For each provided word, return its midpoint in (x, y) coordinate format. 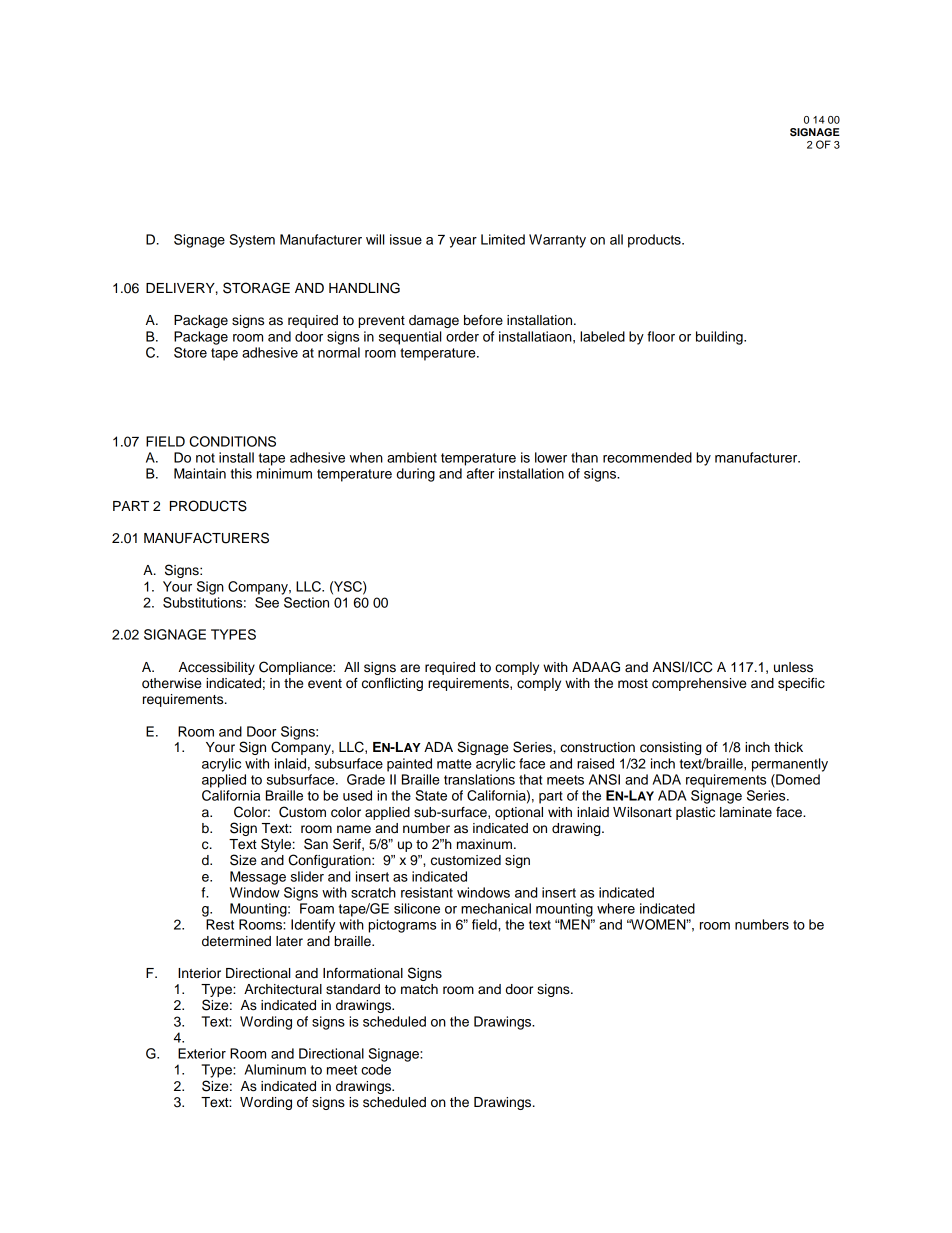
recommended (647, 457)
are (410, 668)
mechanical (496, 908)
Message (258, 878)
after (480, 473)
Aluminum (275, 1069)
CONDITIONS (232, 441)
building (720, 338)
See (267, 602)
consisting (670, 748)
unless (793, 667)
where (616, 908)
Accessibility (217, 668)
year (463, 242)
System (252, 241)
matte (454, 764)
